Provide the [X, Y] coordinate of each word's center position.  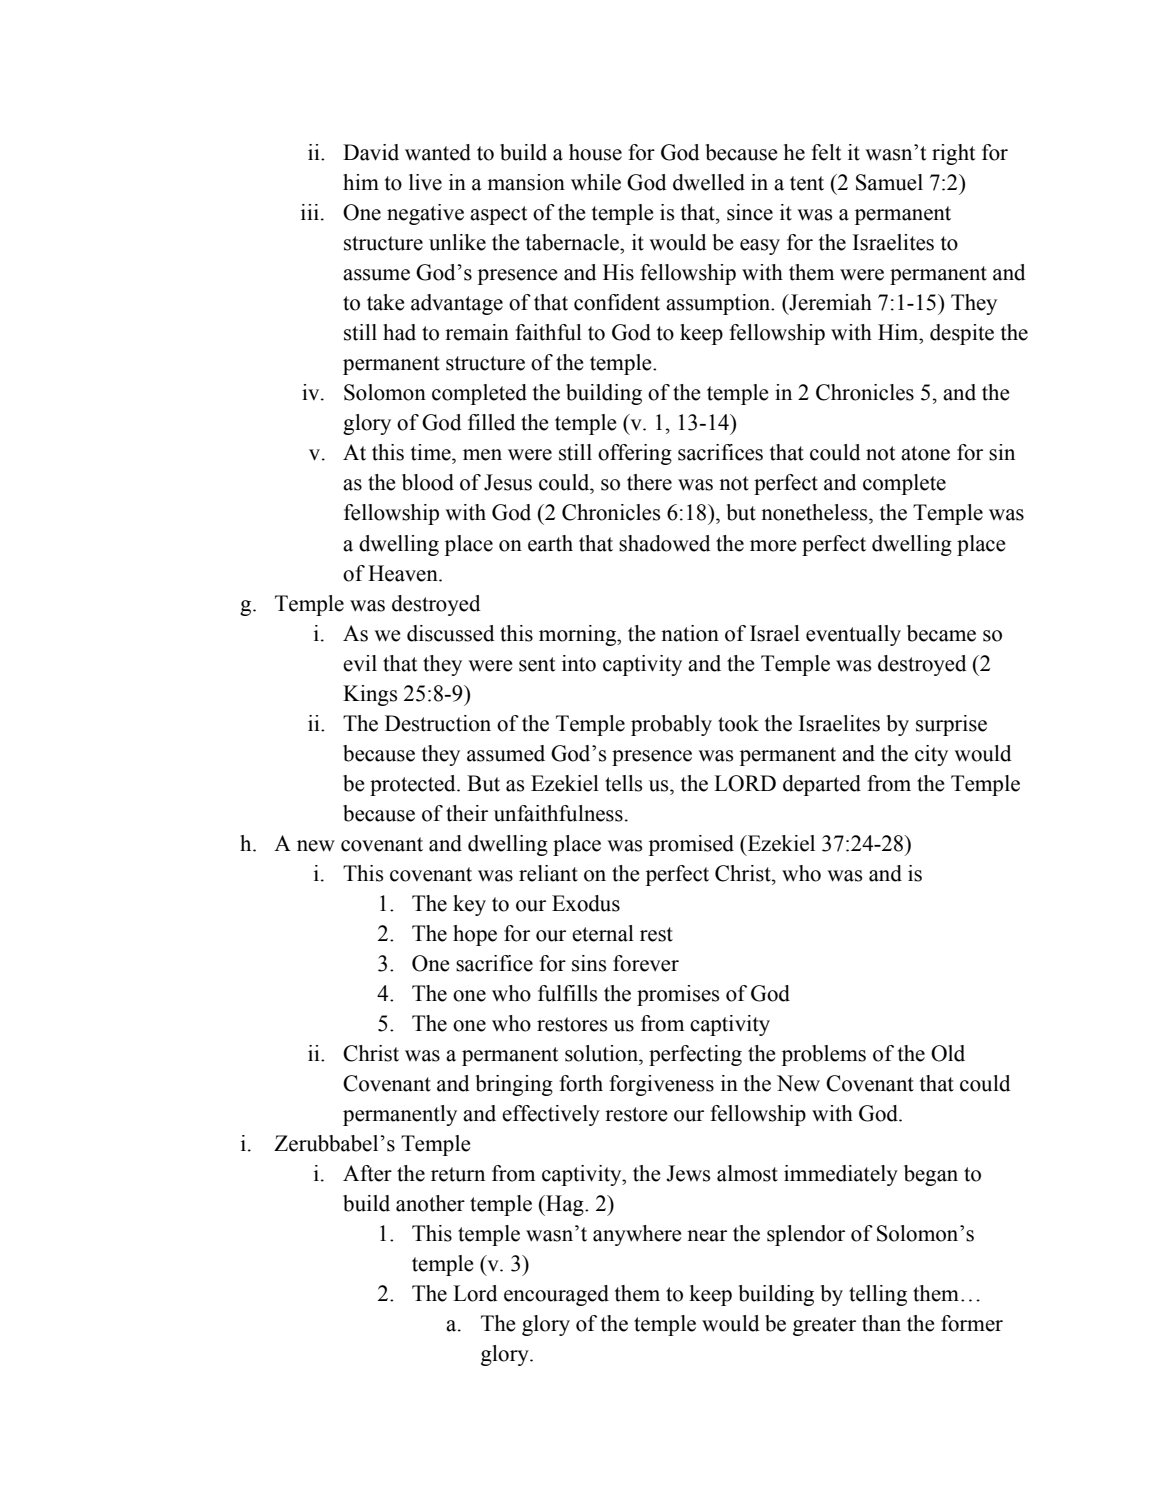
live [425, 182]
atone [925, 453]
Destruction [438, 723]
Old [948, 1053]
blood [428, 482]
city [931, 755]
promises [678, 995]
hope [475, 935]
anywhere [637, 1235]
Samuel [889, 182]
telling [878, 1295]
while [596, 182]
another [430, 1203]
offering [635, 454]
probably [671, 725]
